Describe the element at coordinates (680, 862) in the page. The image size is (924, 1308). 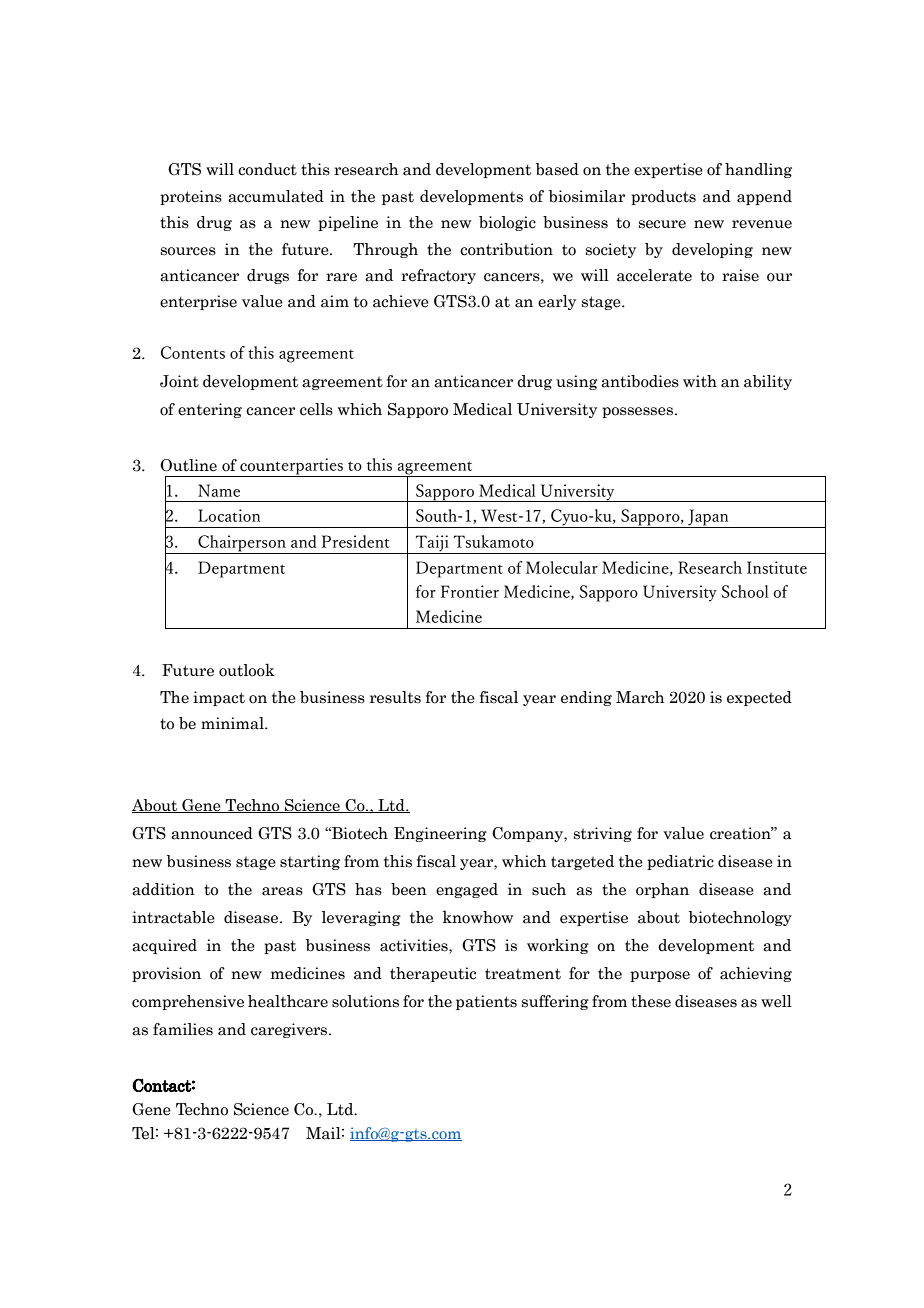
I see `pediatric` at that location.
